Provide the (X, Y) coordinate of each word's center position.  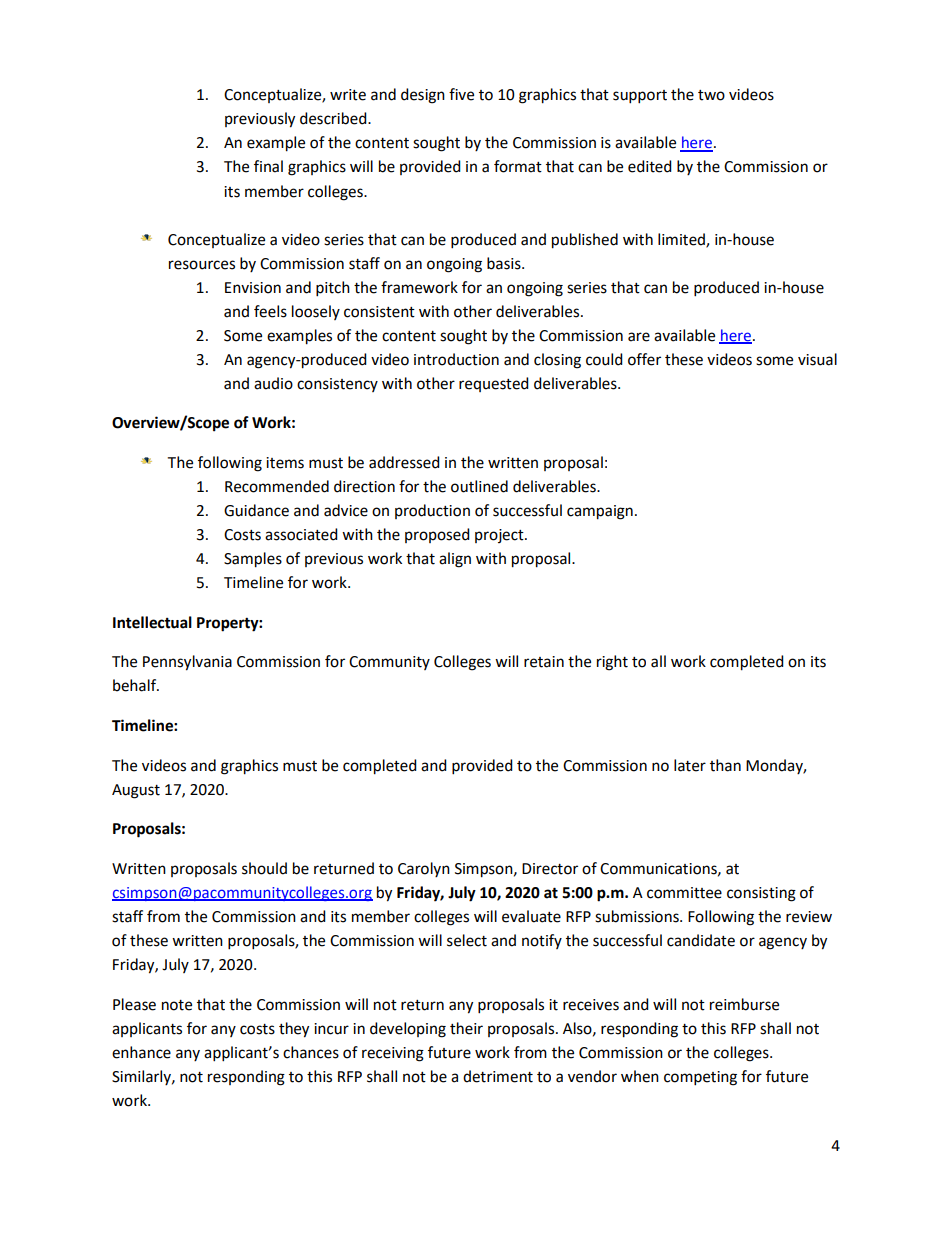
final (268, 166)
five (461, 94)
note (177, 1005)
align (455, 560)
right (612, 663)
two (711, 95)
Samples (253, 560)
